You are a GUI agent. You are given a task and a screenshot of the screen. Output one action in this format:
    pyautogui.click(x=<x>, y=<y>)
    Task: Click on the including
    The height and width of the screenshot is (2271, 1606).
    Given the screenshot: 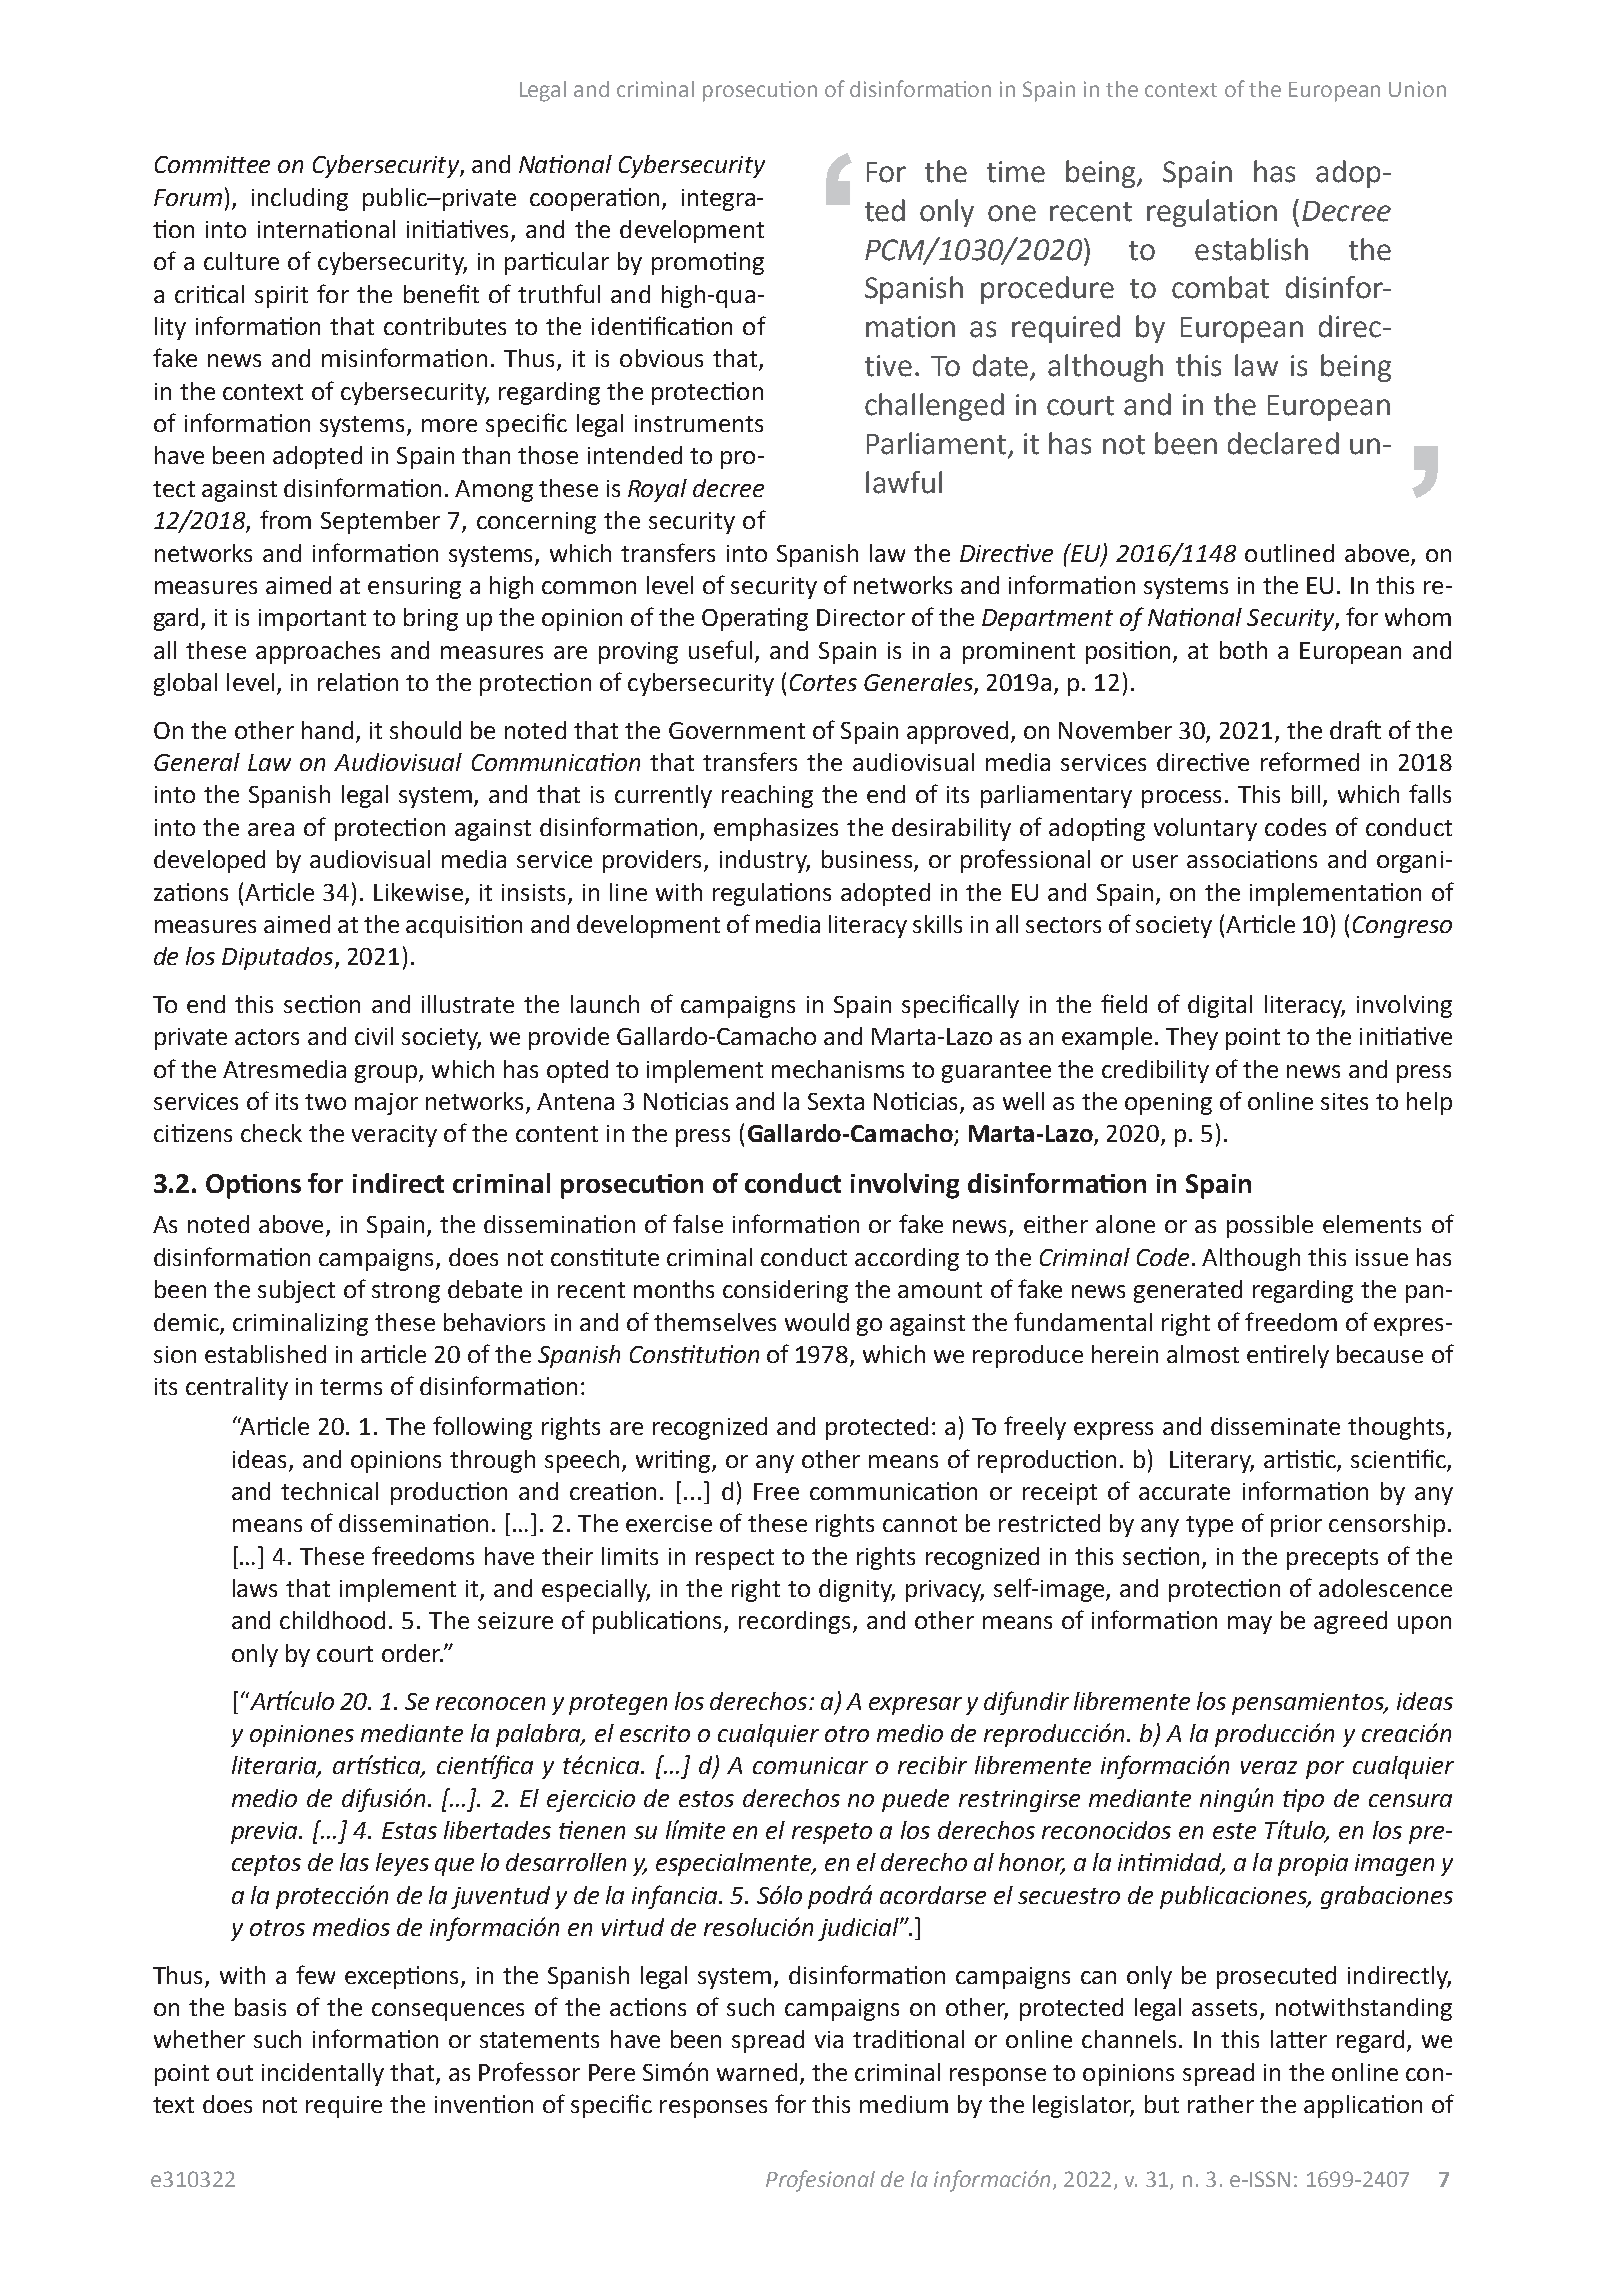 What is the action you would take?
    pyautogui.click(x=300, y=199)
